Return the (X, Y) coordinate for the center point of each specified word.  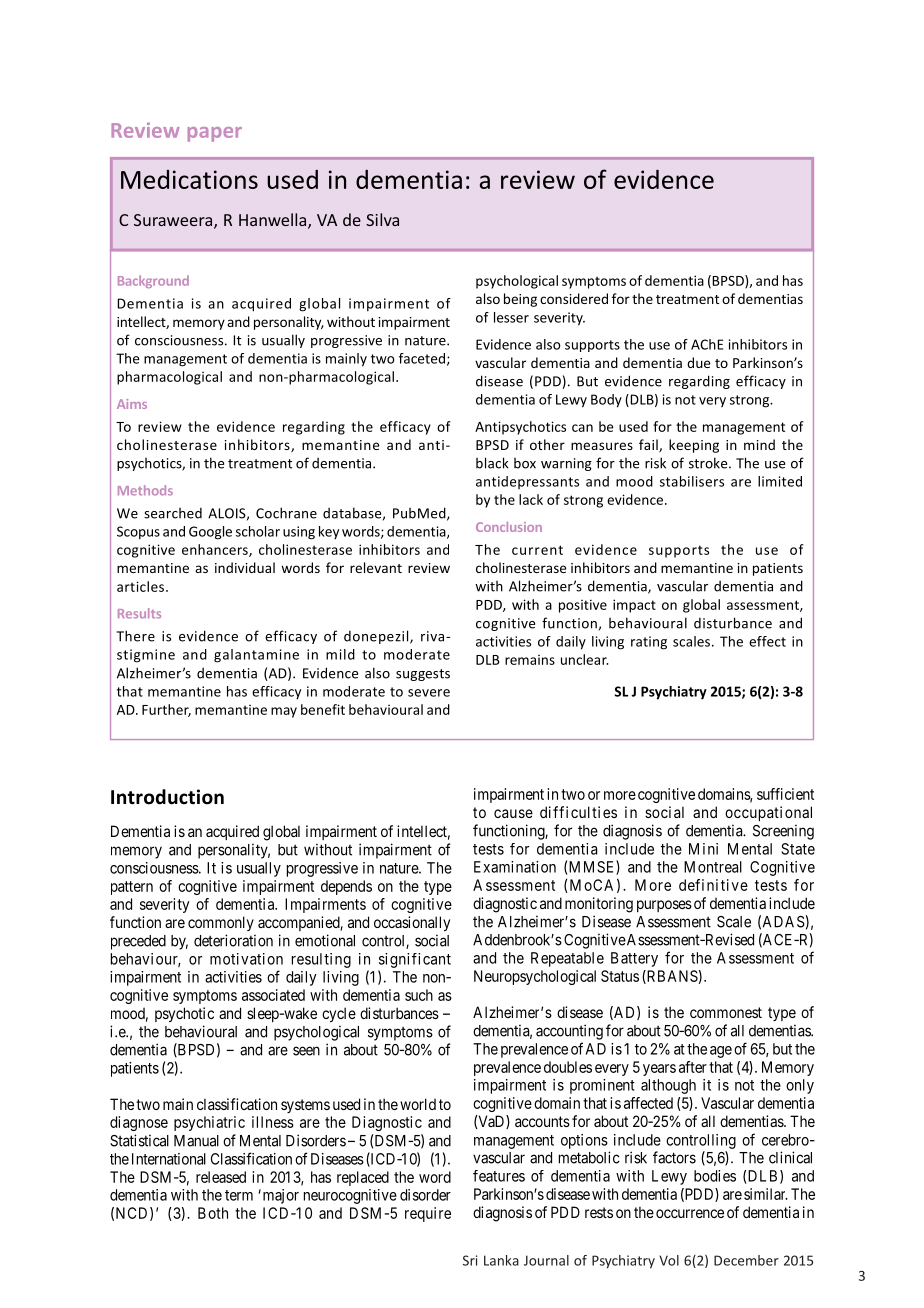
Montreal (713, 867)
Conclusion (509, 527)
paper (215, 134)
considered (574, 298)
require (428, 1214)
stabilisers (692, 481)
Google (210, 533)
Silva (382, 219)
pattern (132, 888)
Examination (515, 867)
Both (213, 1213)
